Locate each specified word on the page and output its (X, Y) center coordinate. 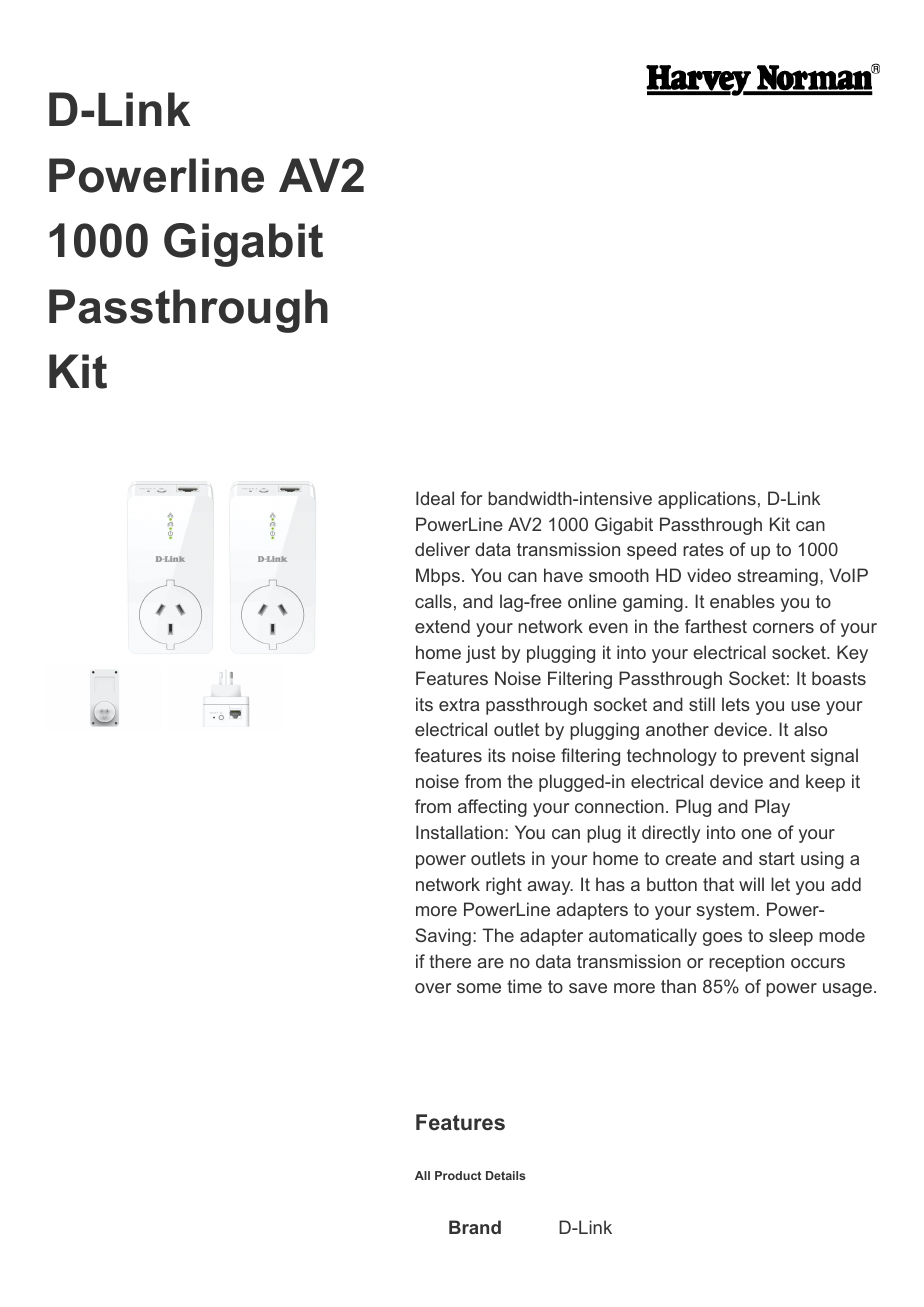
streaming (777, 577)
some (479, 988)
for (471, 498)
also (810, 729)
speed (651, 551)
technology (672, 757)
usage (847, 990)
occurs (818, 963)
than (678, 986)
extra (459, 704)
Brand (475, 1227)
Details (506, 1175)
